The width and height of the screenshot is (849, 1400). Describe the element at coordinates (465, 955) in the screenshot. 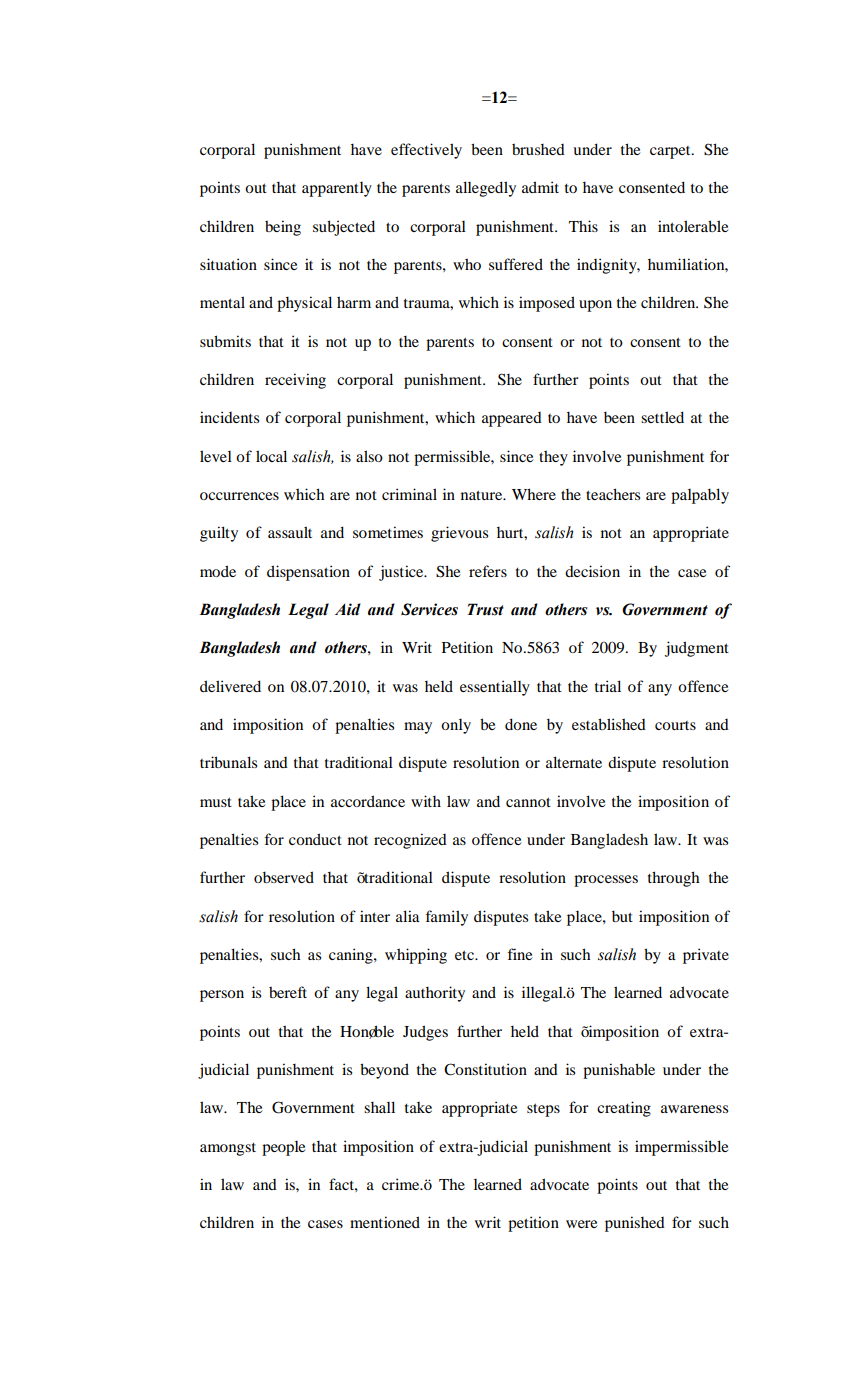

I see `etc` at that location.
